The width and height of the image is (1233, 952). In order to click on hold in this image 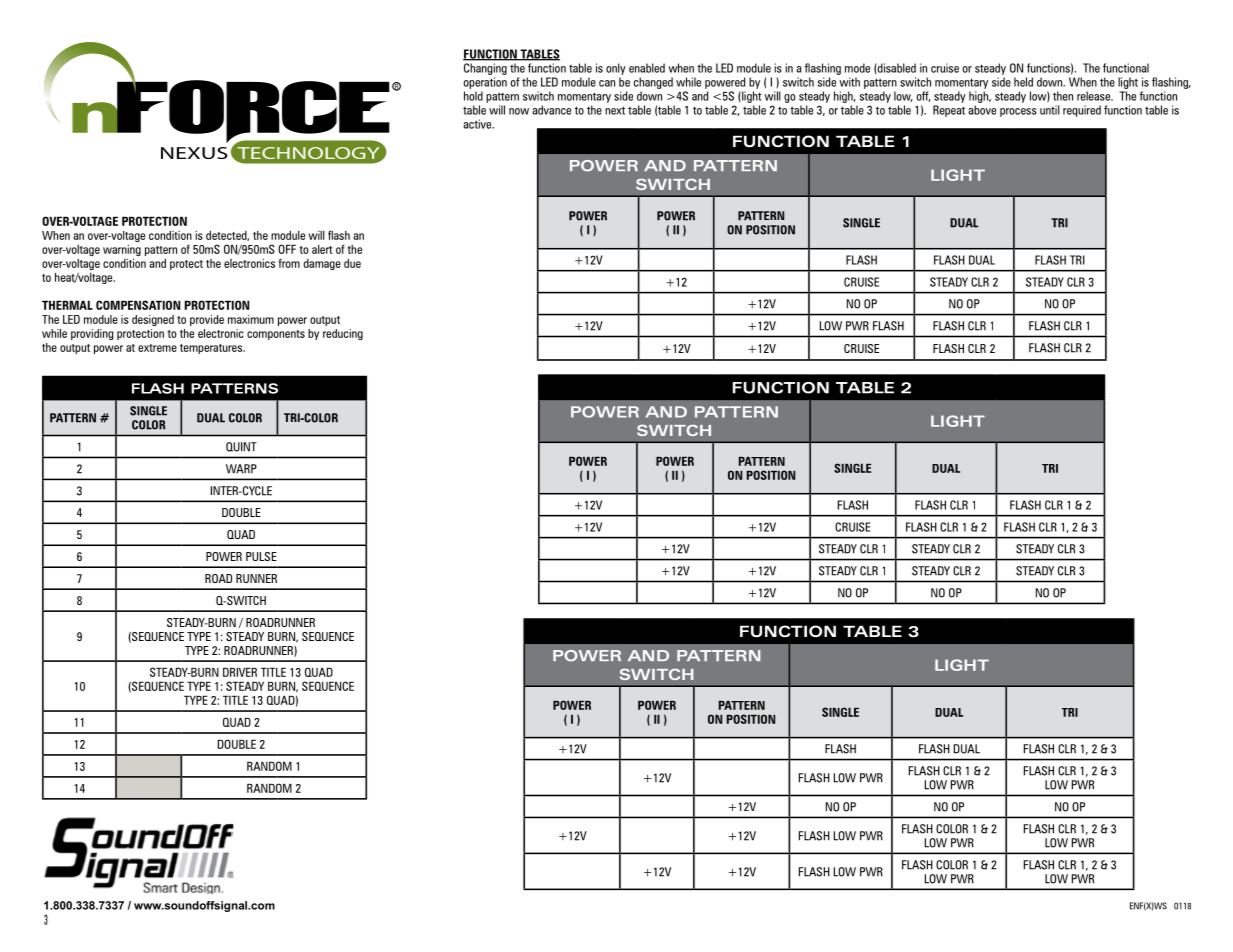, I will do `click(473, 96)`.
